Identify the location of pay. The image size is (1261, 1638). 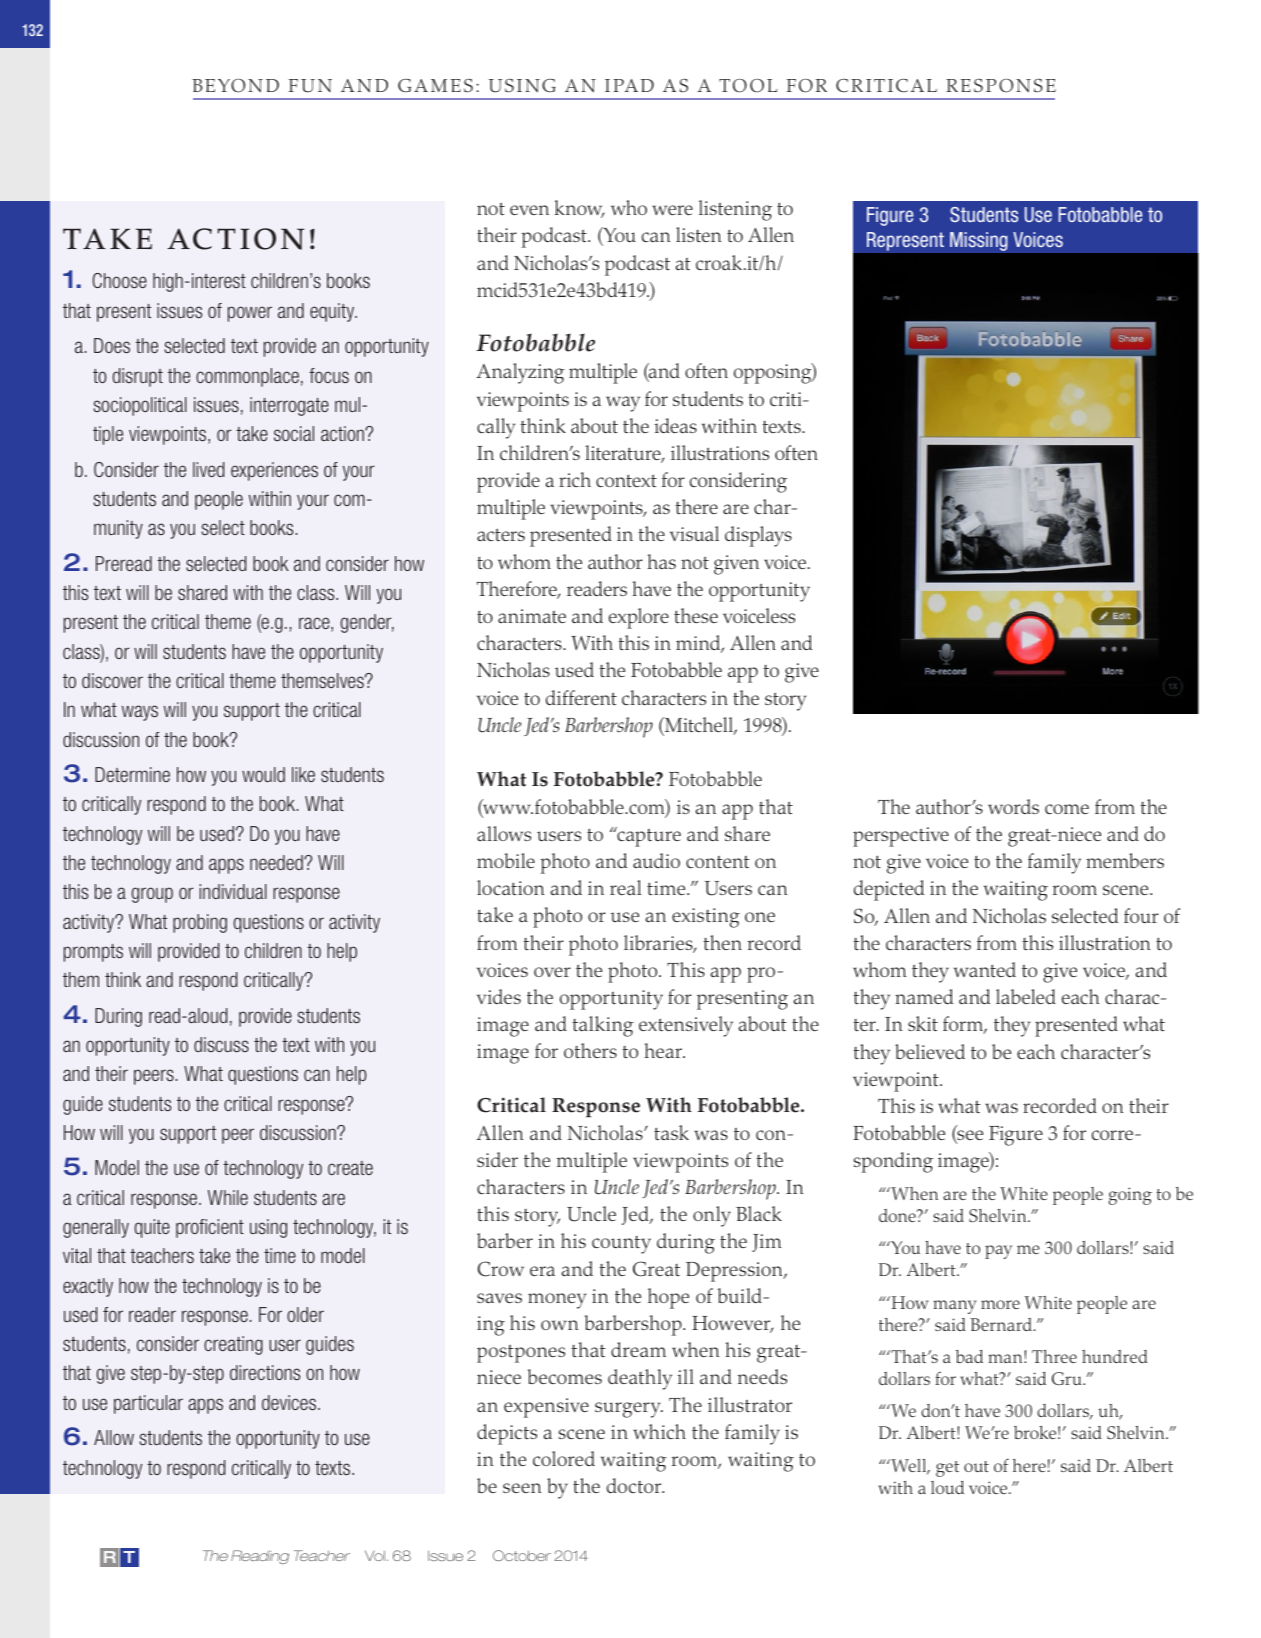
(998, 1252).
